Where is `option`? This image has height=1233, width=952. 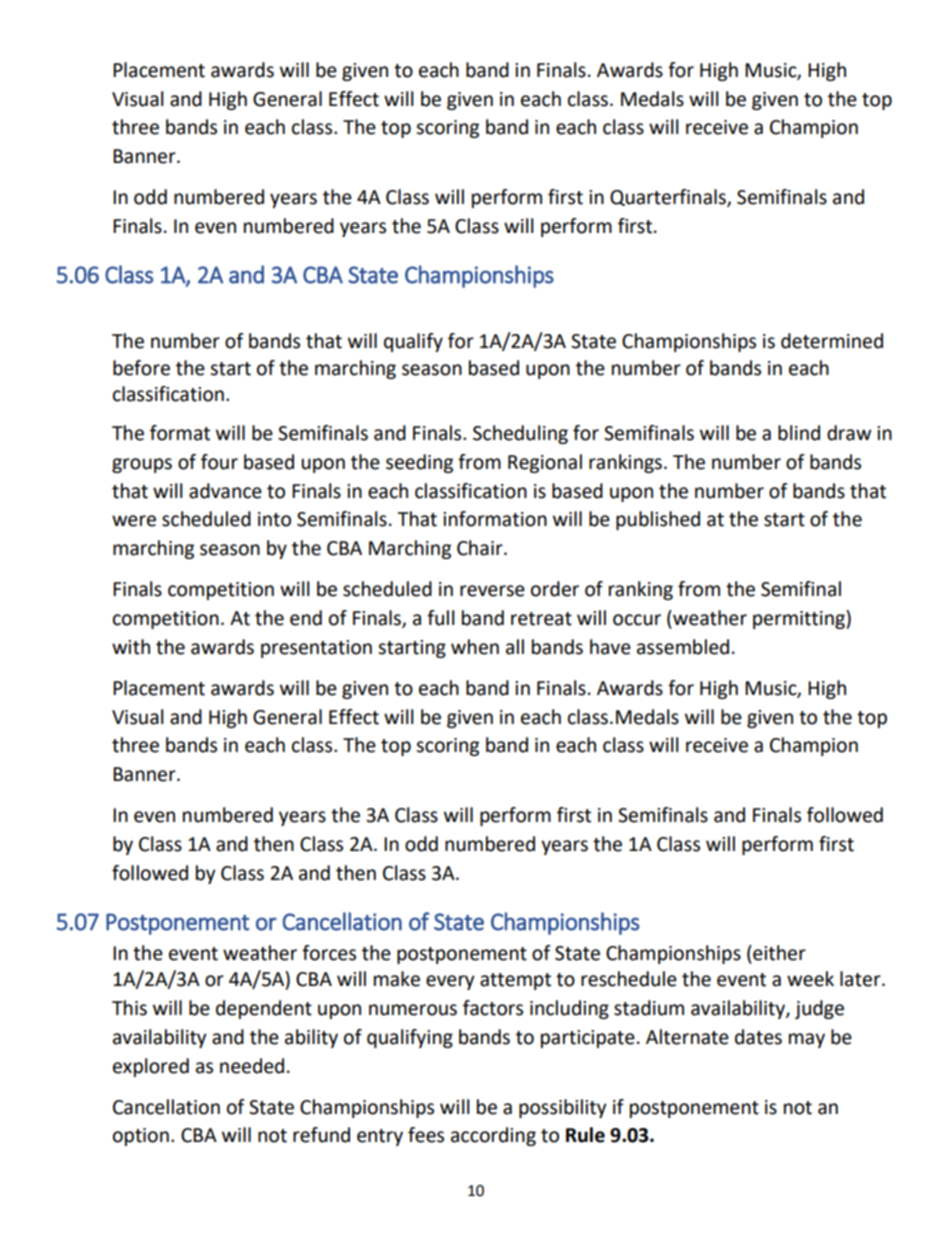 option is located at coordinates (141, 1137).
